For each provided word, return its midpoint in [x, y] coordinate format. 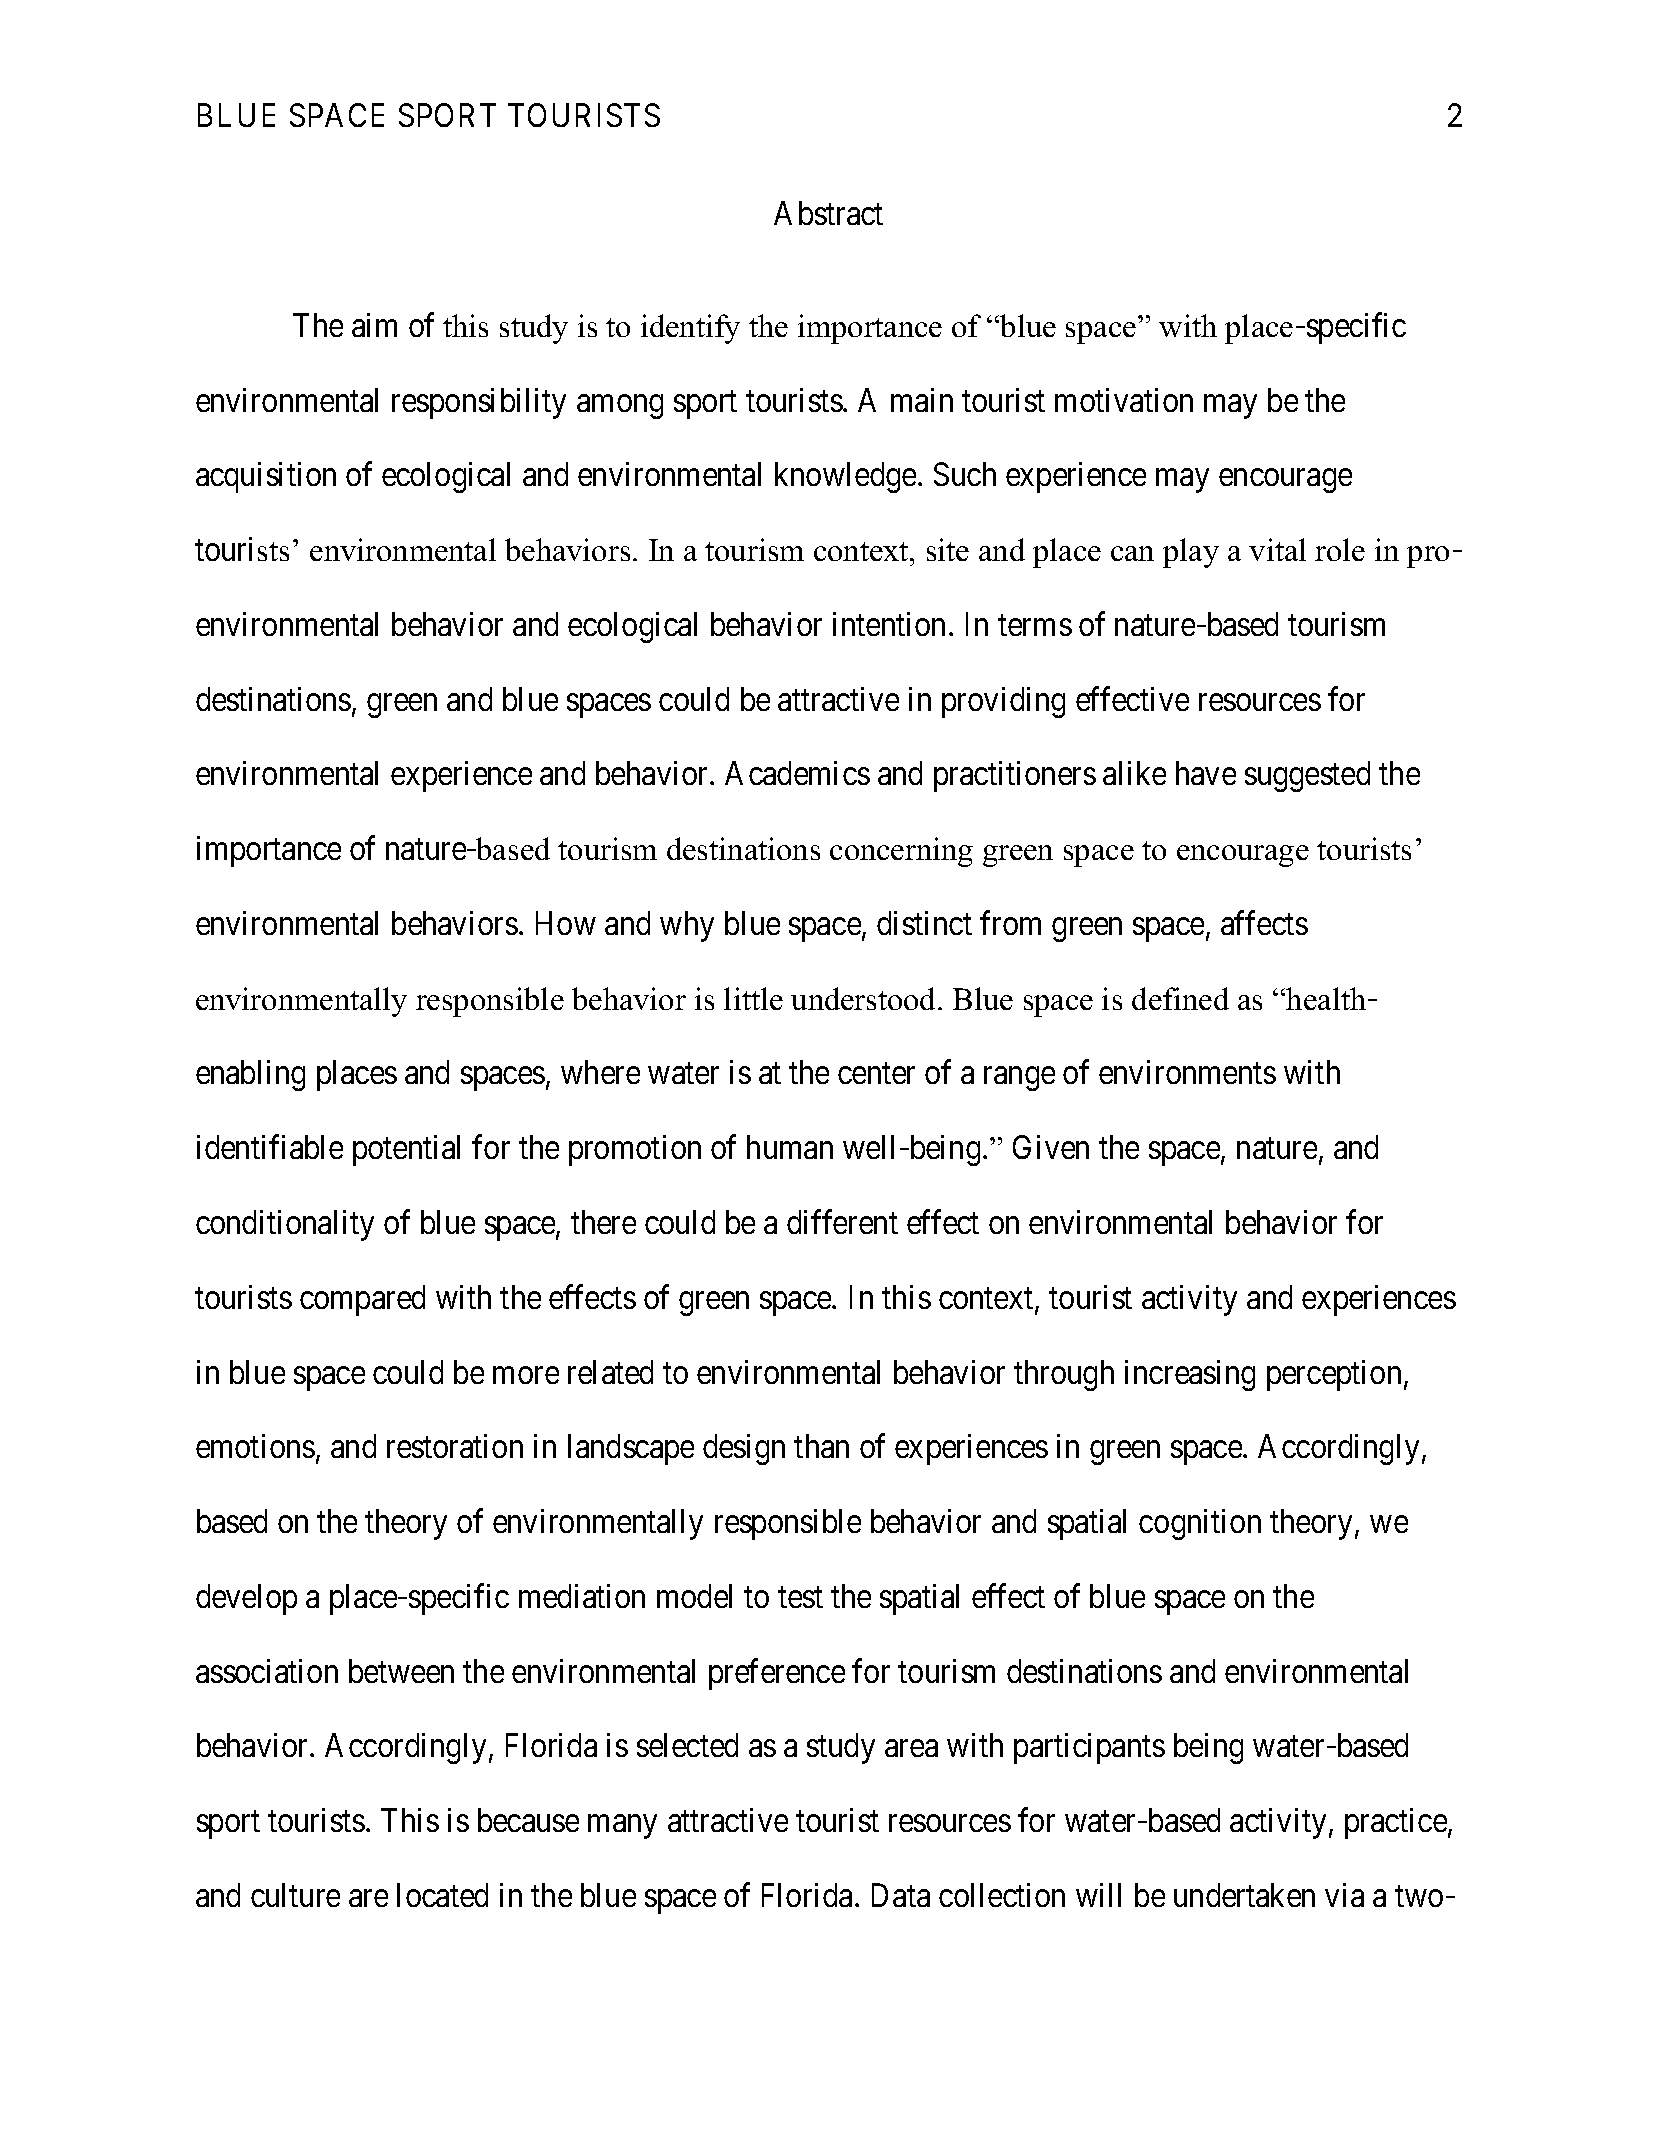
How [566, 923]
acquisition [266, 477]
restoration [455, 1446]
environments [1187, 1072]
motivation [1124, 400]
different [842, 1222]
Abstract [828, 213]
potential [406, 1150]
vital [1277, 549]
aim [374, 325]
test [800, 1597]
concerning [901, 852]
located [442, 1895]
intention [889, 624]
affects [1264, 923]
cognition [1200, 1524]
